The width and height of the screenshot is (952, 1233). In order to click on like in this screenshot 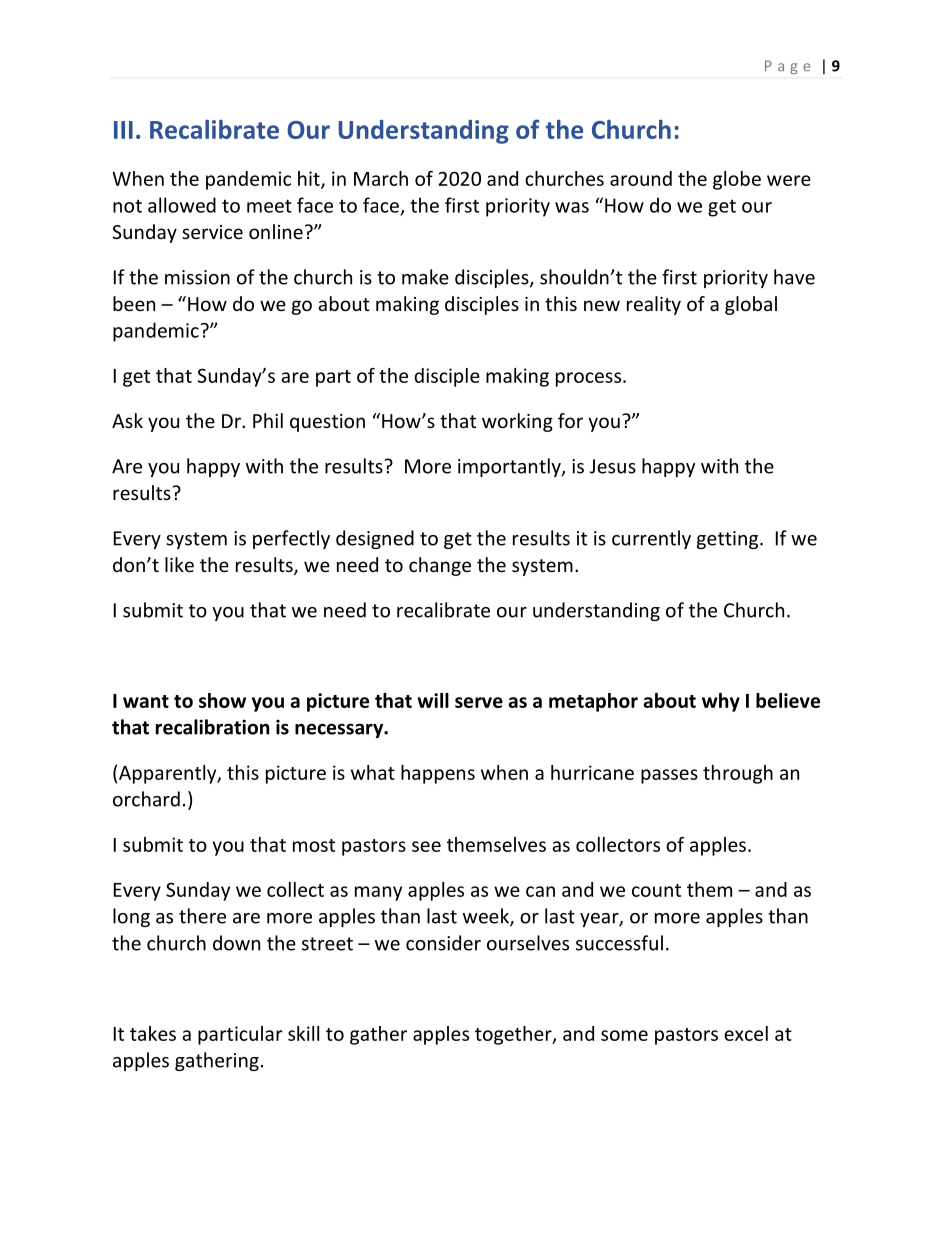, I will do `click(179, 564)`.
